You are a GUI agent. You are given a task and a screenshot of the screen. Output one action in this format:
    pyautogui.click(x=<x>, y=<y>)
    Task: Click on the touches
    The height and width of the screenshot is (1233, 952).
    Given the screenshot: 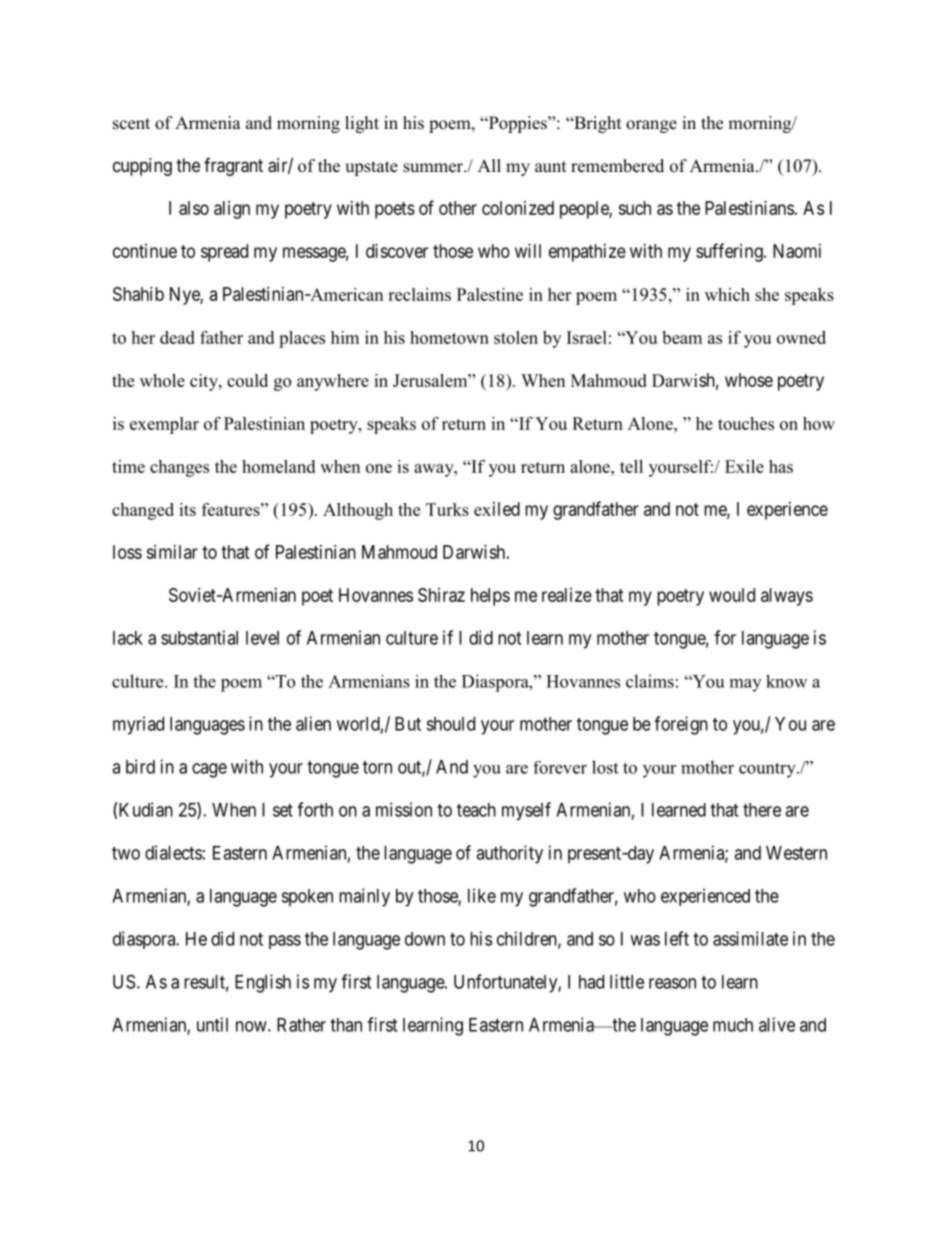 What is the action you would take?
    pyautogui.click(x=746, y=423)
